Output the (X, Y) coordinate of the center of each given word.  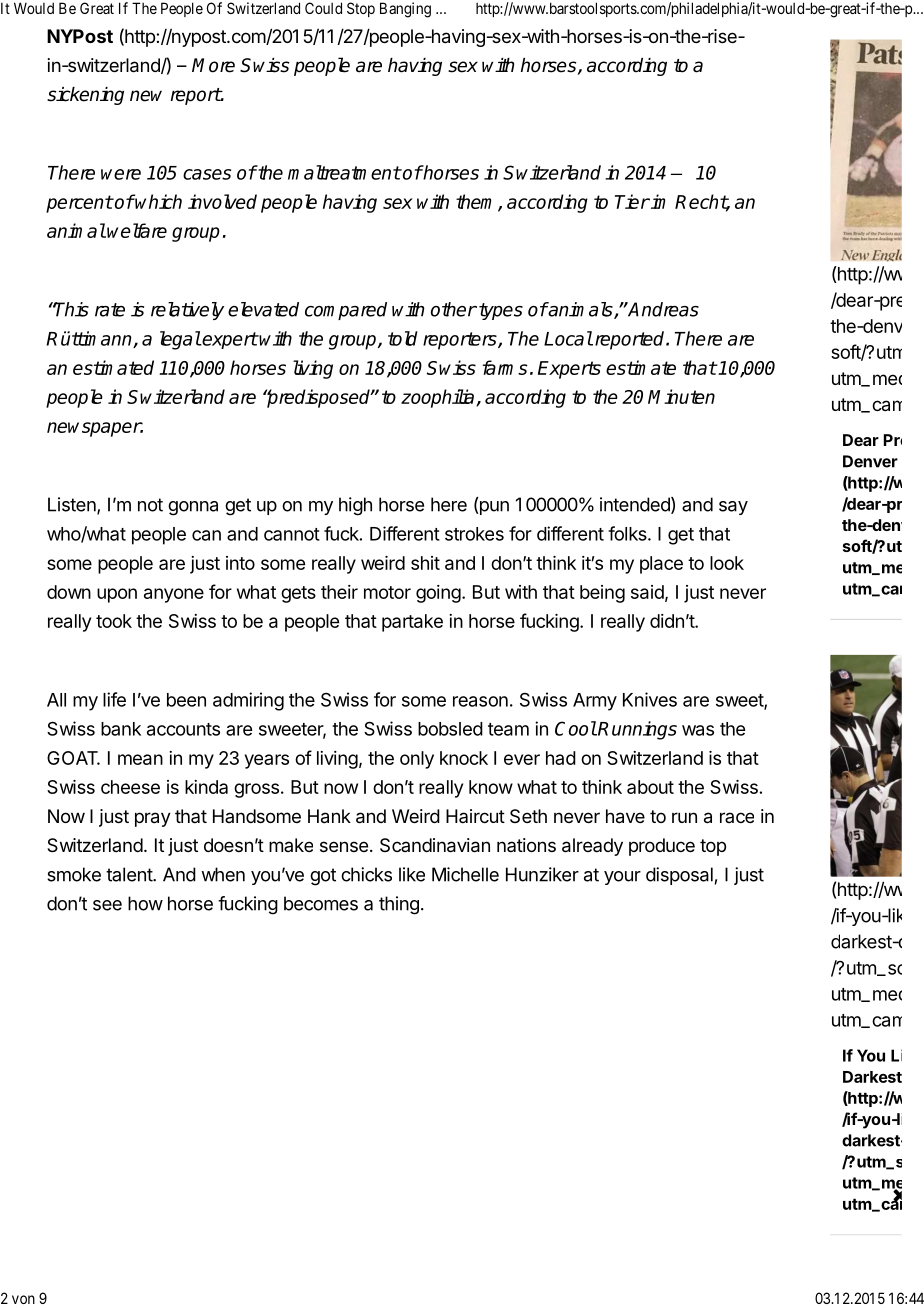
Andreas (663, 309)
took (114, 621)
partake (412, 623)
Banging (405, 10)
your (622, 878)
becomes (321, 903)
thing (399, 905)
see (107, 905)
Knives (650, 699)
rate (110, 310)
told (403, 338)
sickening (85, 96)
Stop (361, 9)
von (23, 1299)
